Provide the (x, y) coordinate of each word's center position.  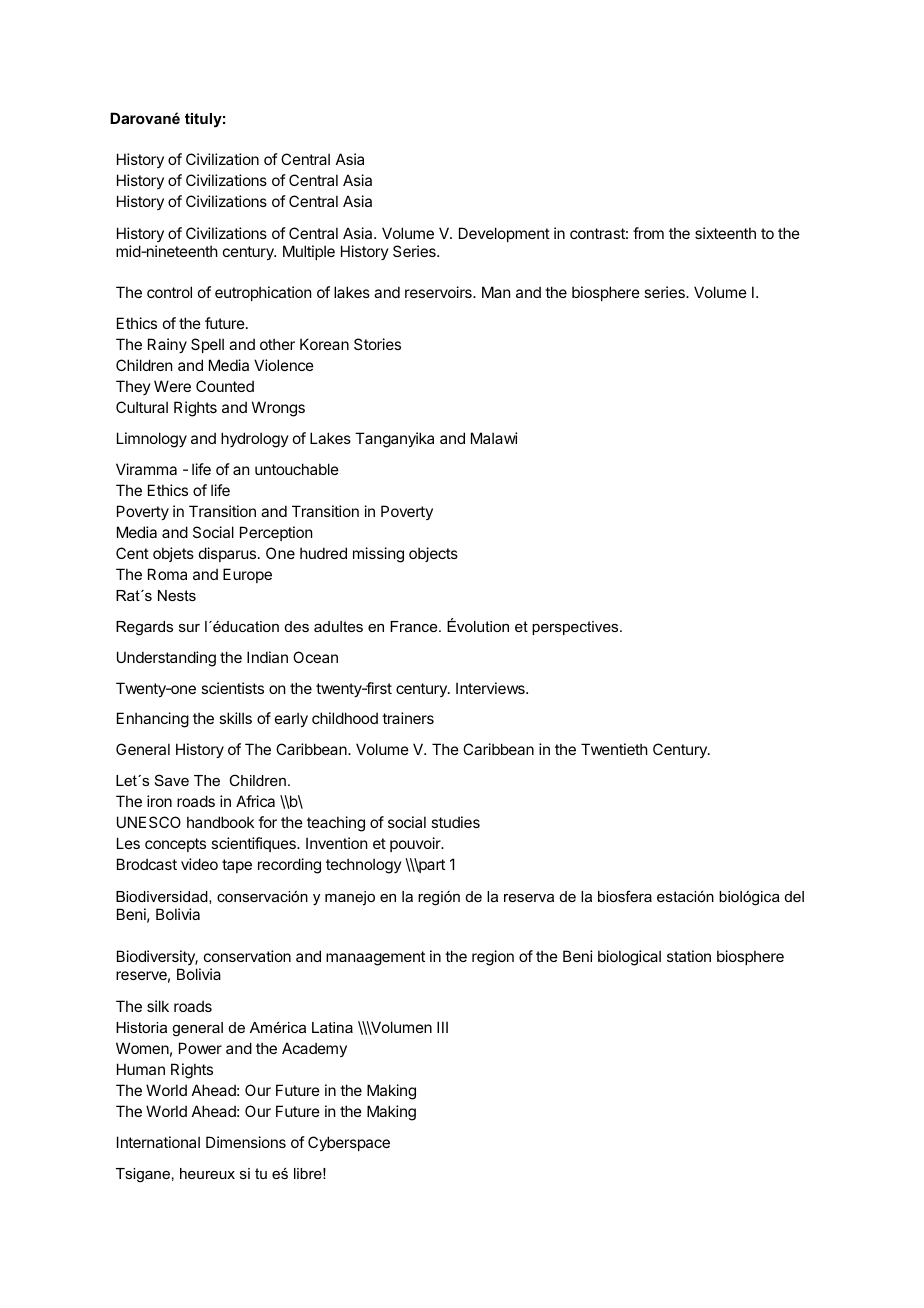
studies (455, 822)
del (794, 896)
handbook (220, 822)
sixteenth (725, 233)
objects (433, 554)
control (169, 292)
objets (173, 554)
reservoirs (439, 292)
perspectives (576, 628)
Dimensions (246, 1142)
